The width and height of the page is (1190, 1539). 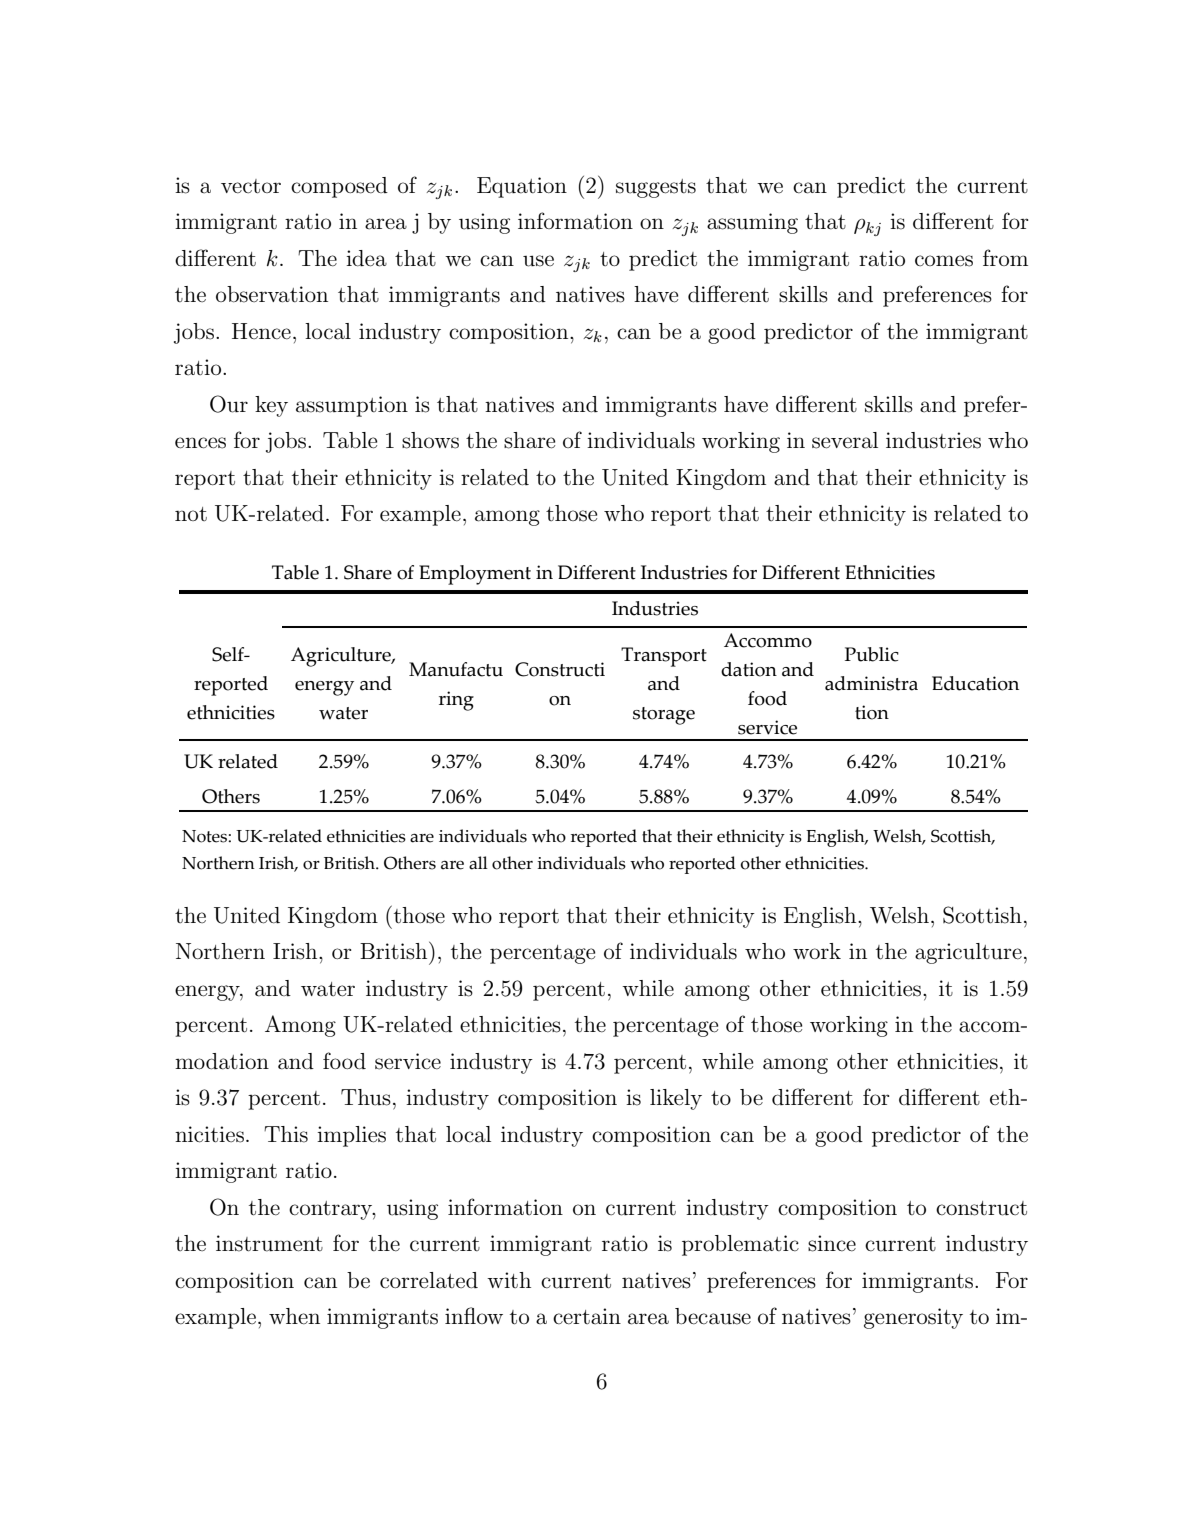 What do you see at coordinates (475, 575) in the page?
I see `Employment` at bounding box center [475, 575].
